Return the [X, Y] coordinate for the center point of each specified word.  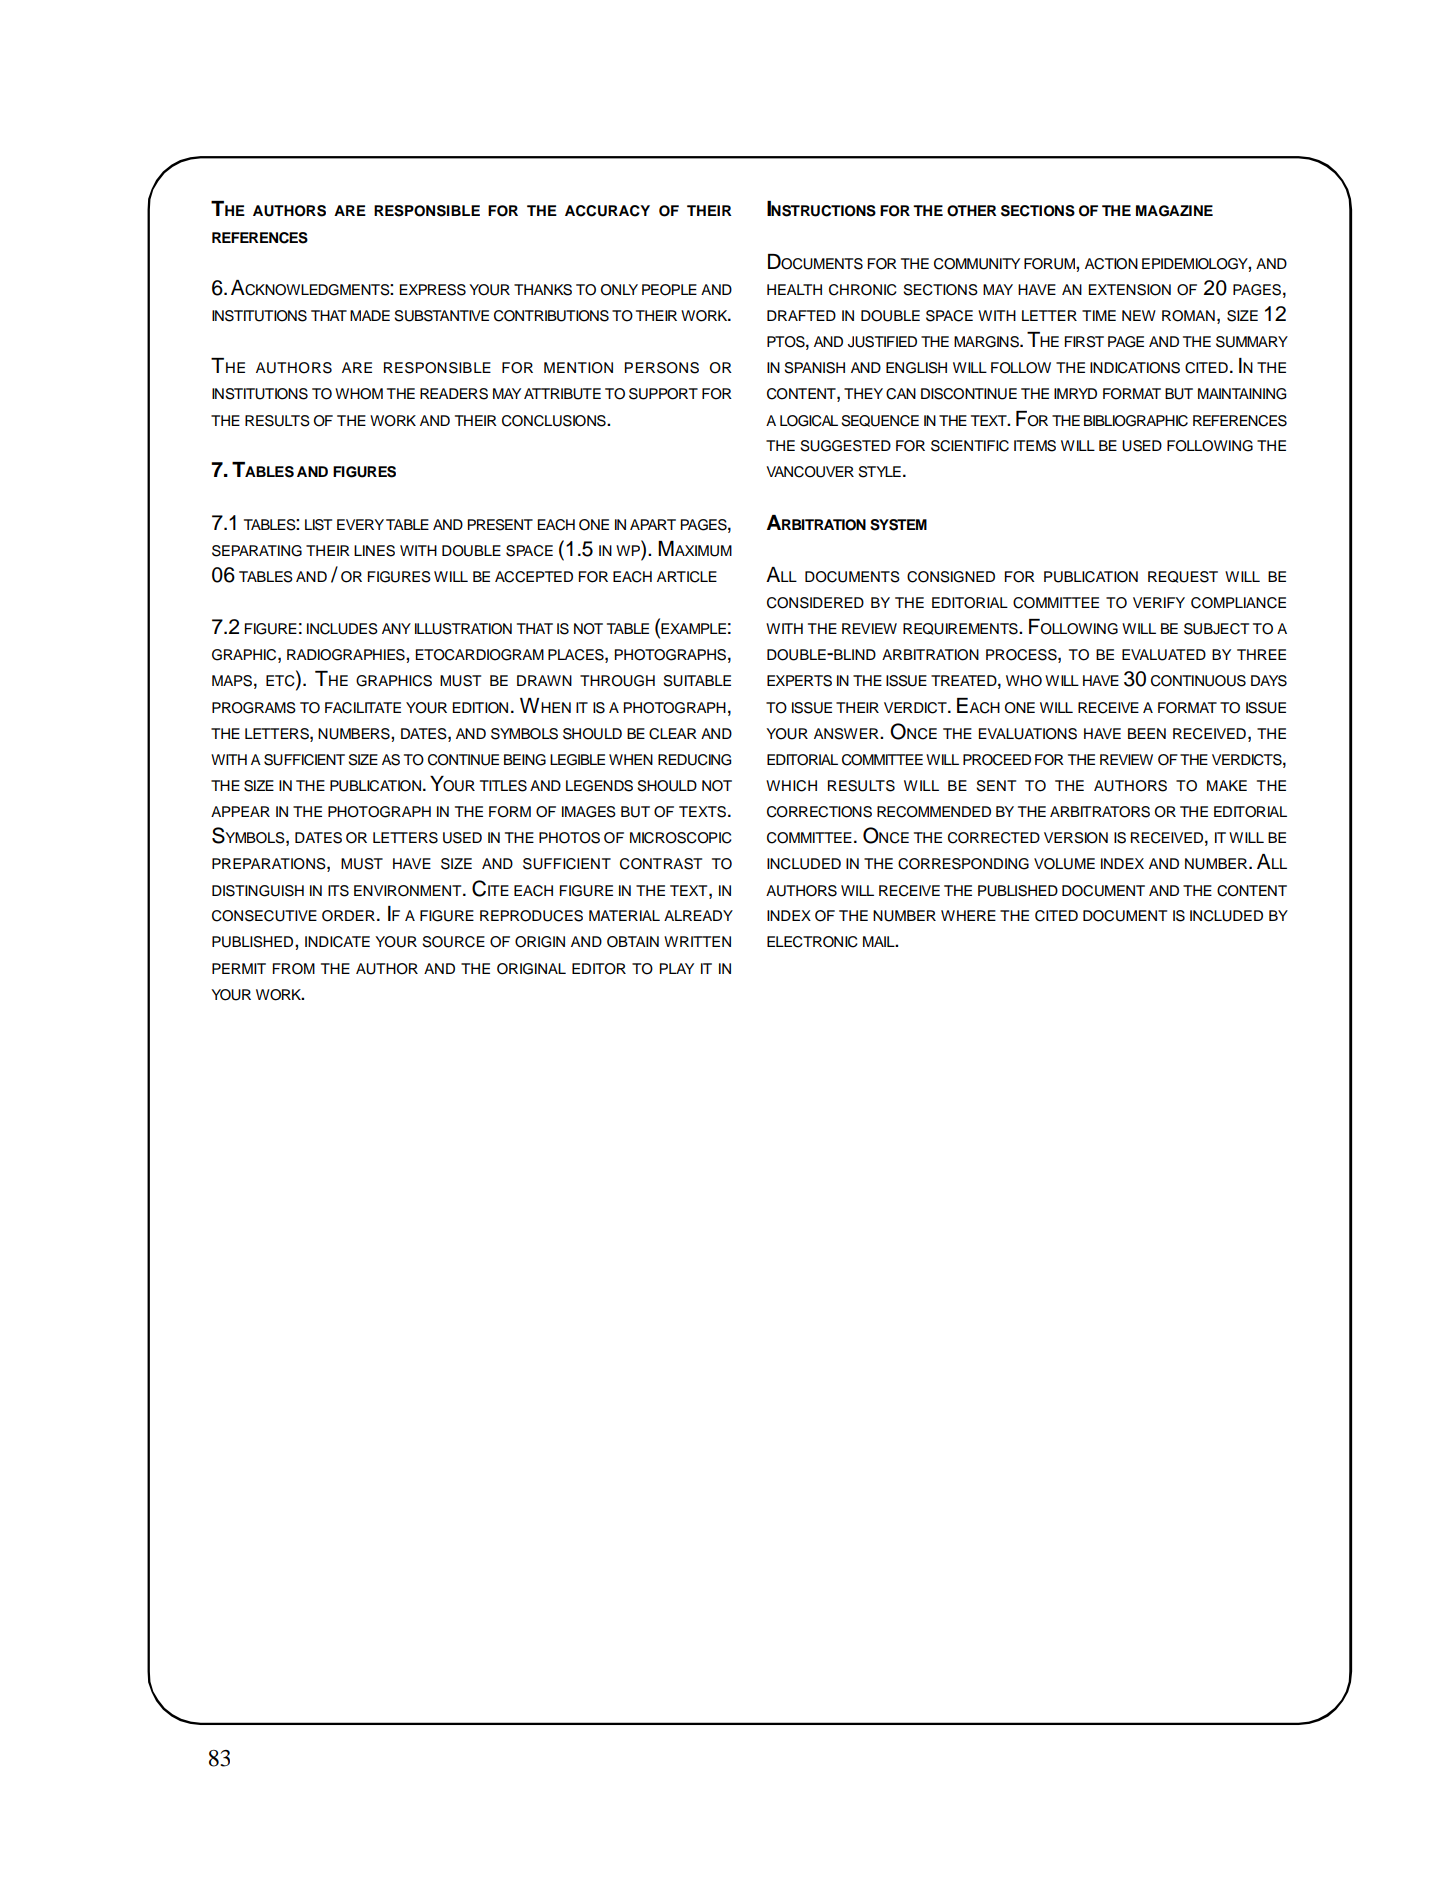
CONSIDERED [815, 603]
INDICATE [337, 942]
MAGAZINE [1174, 211]
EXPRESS [433, 290]
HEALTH [794, 289]
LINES [374, 551]
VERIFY [1159, 602]
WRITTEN [697, 941]
